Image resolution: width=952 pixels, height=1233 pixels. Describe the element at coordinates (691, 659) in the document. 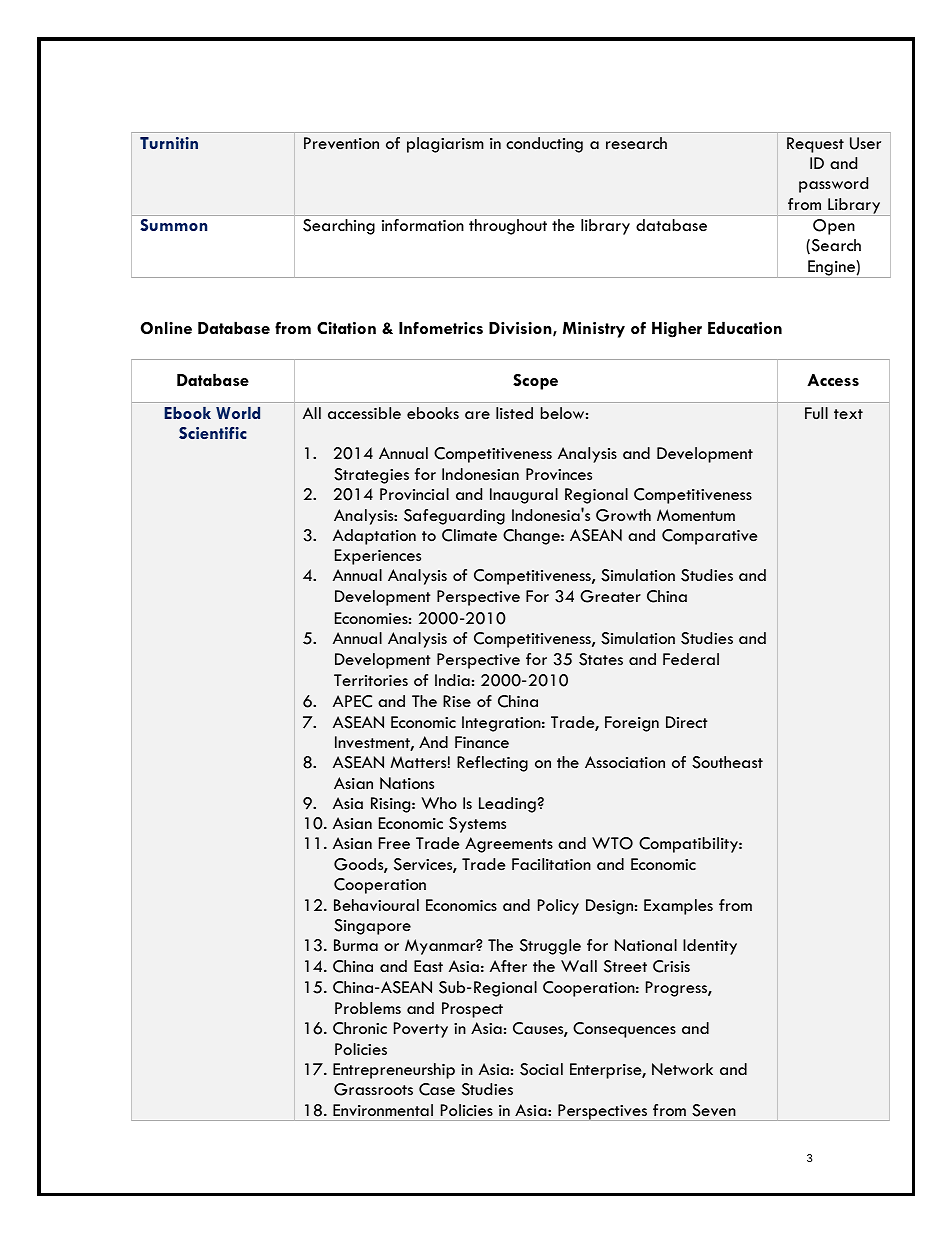

I see `Federal` at that location.
